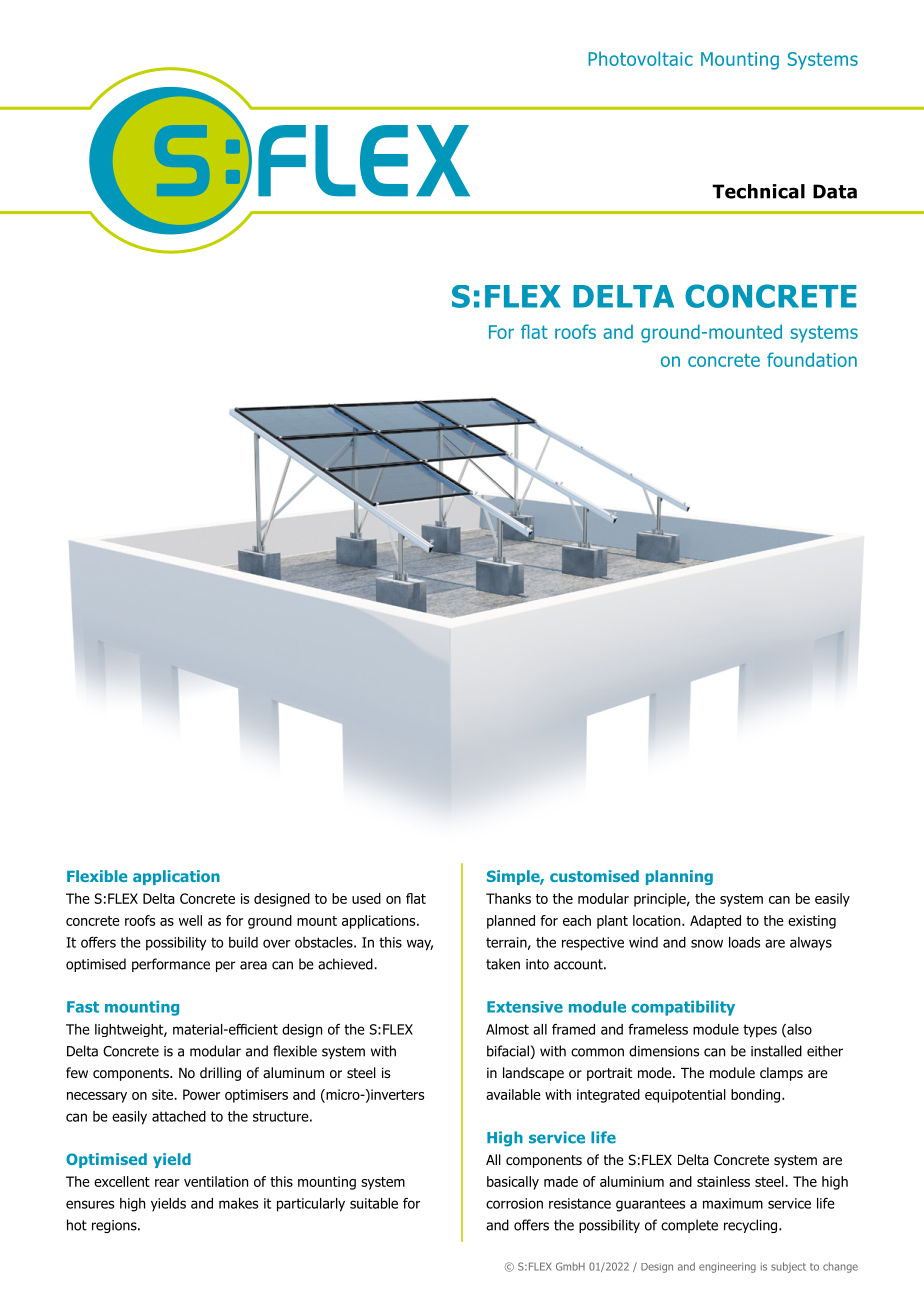 The height and width of the screenshot is (1308, 924). Describe the element at coordinates (758, 191) in the screenshot. I see `Technical` at that location.
